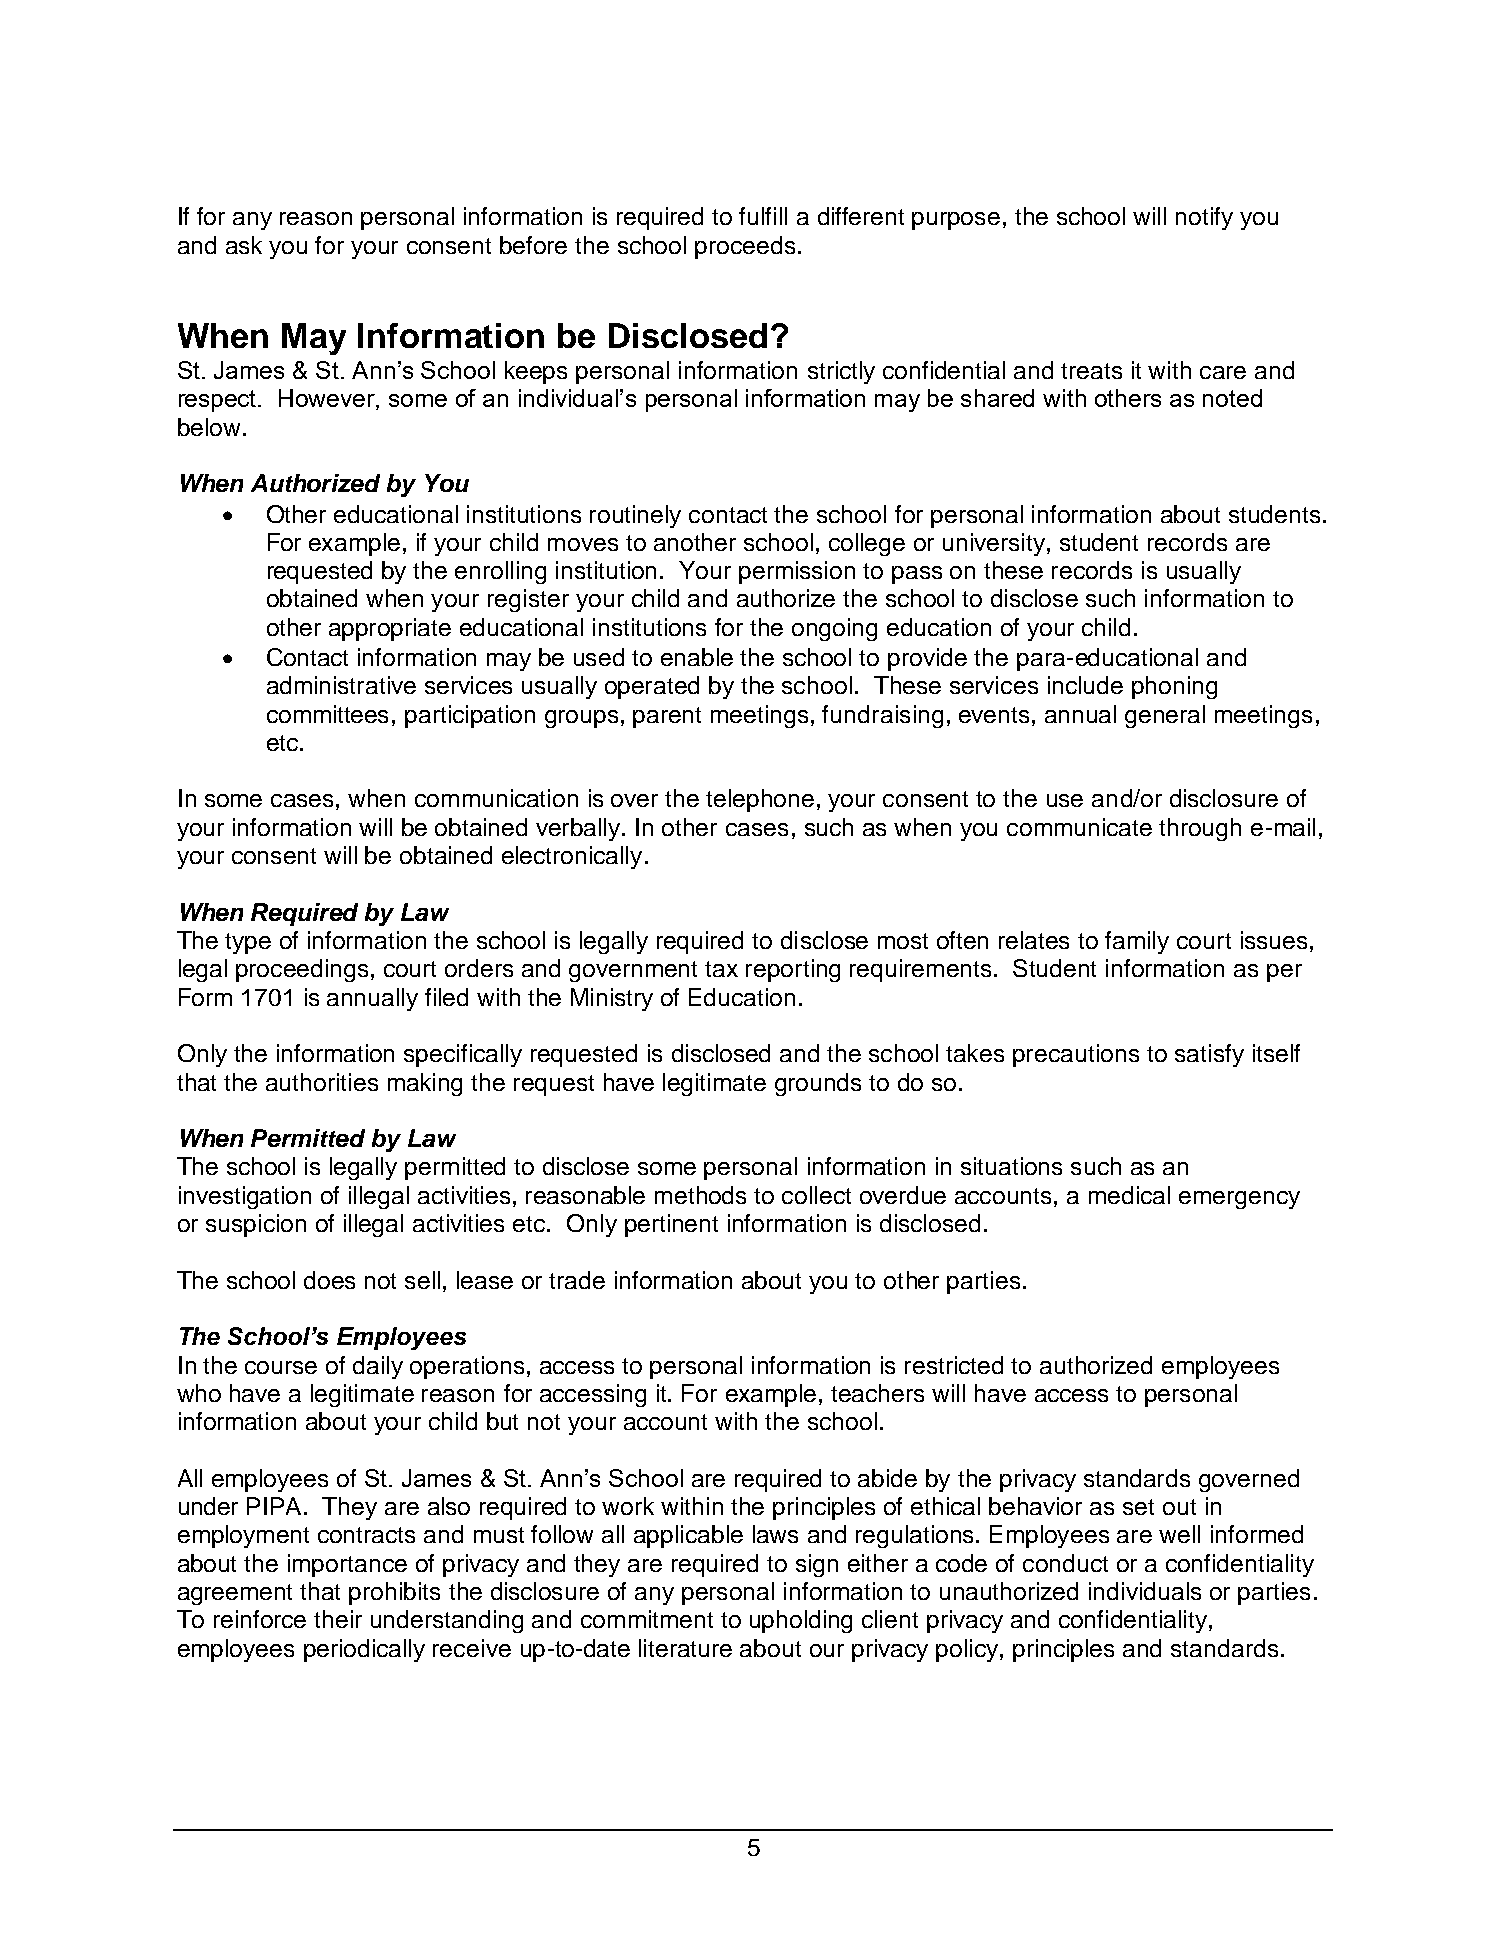 The image size is (1506, 1949). What do you see at coordinates (721, 969) in the image?
I see `tax` at bounding box center [721, 969].
